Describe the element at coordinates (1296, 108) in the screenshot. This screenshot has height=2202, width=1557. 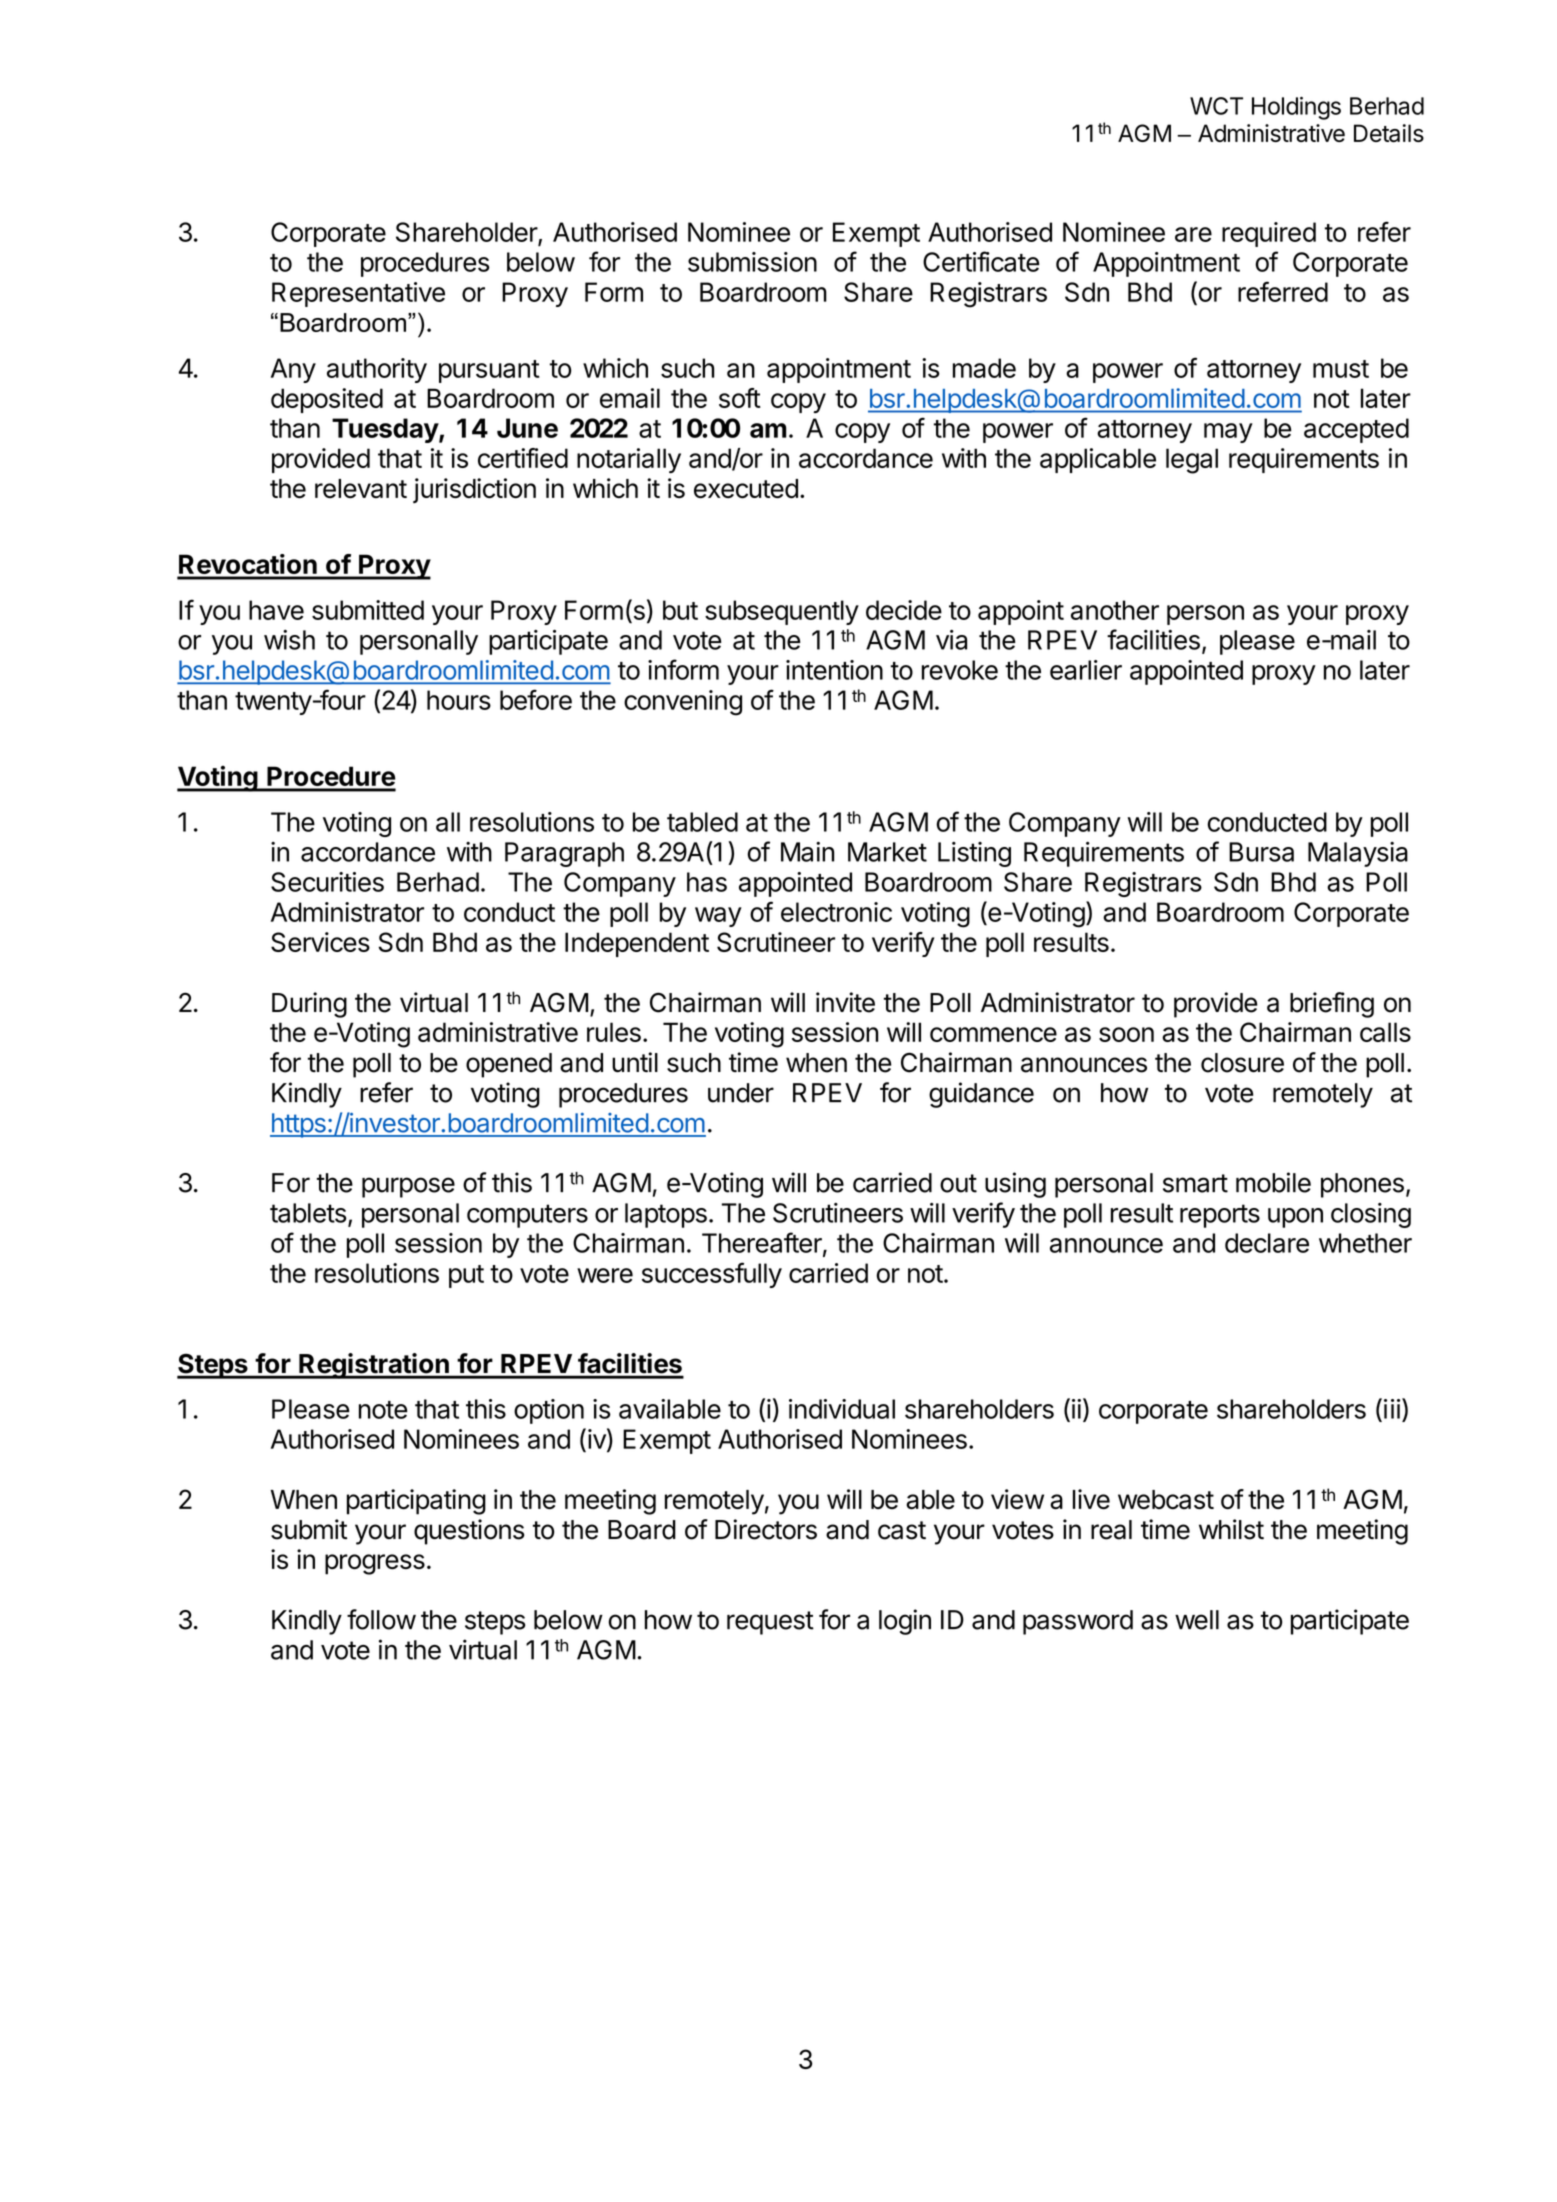
I see `Holdings` at that location.
